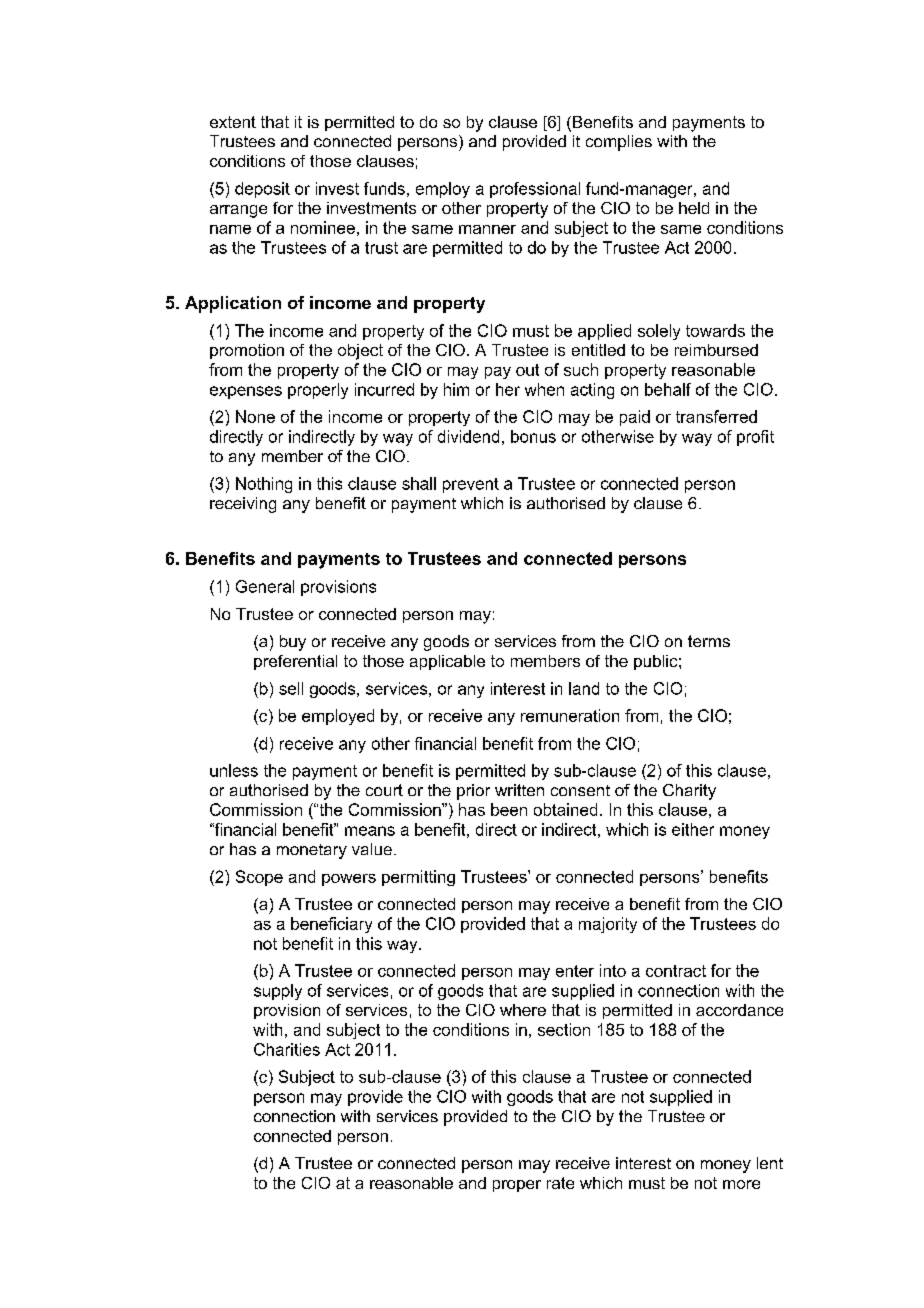 This image has width=924, height=1308. I want to click on held, so click(694, 208).
